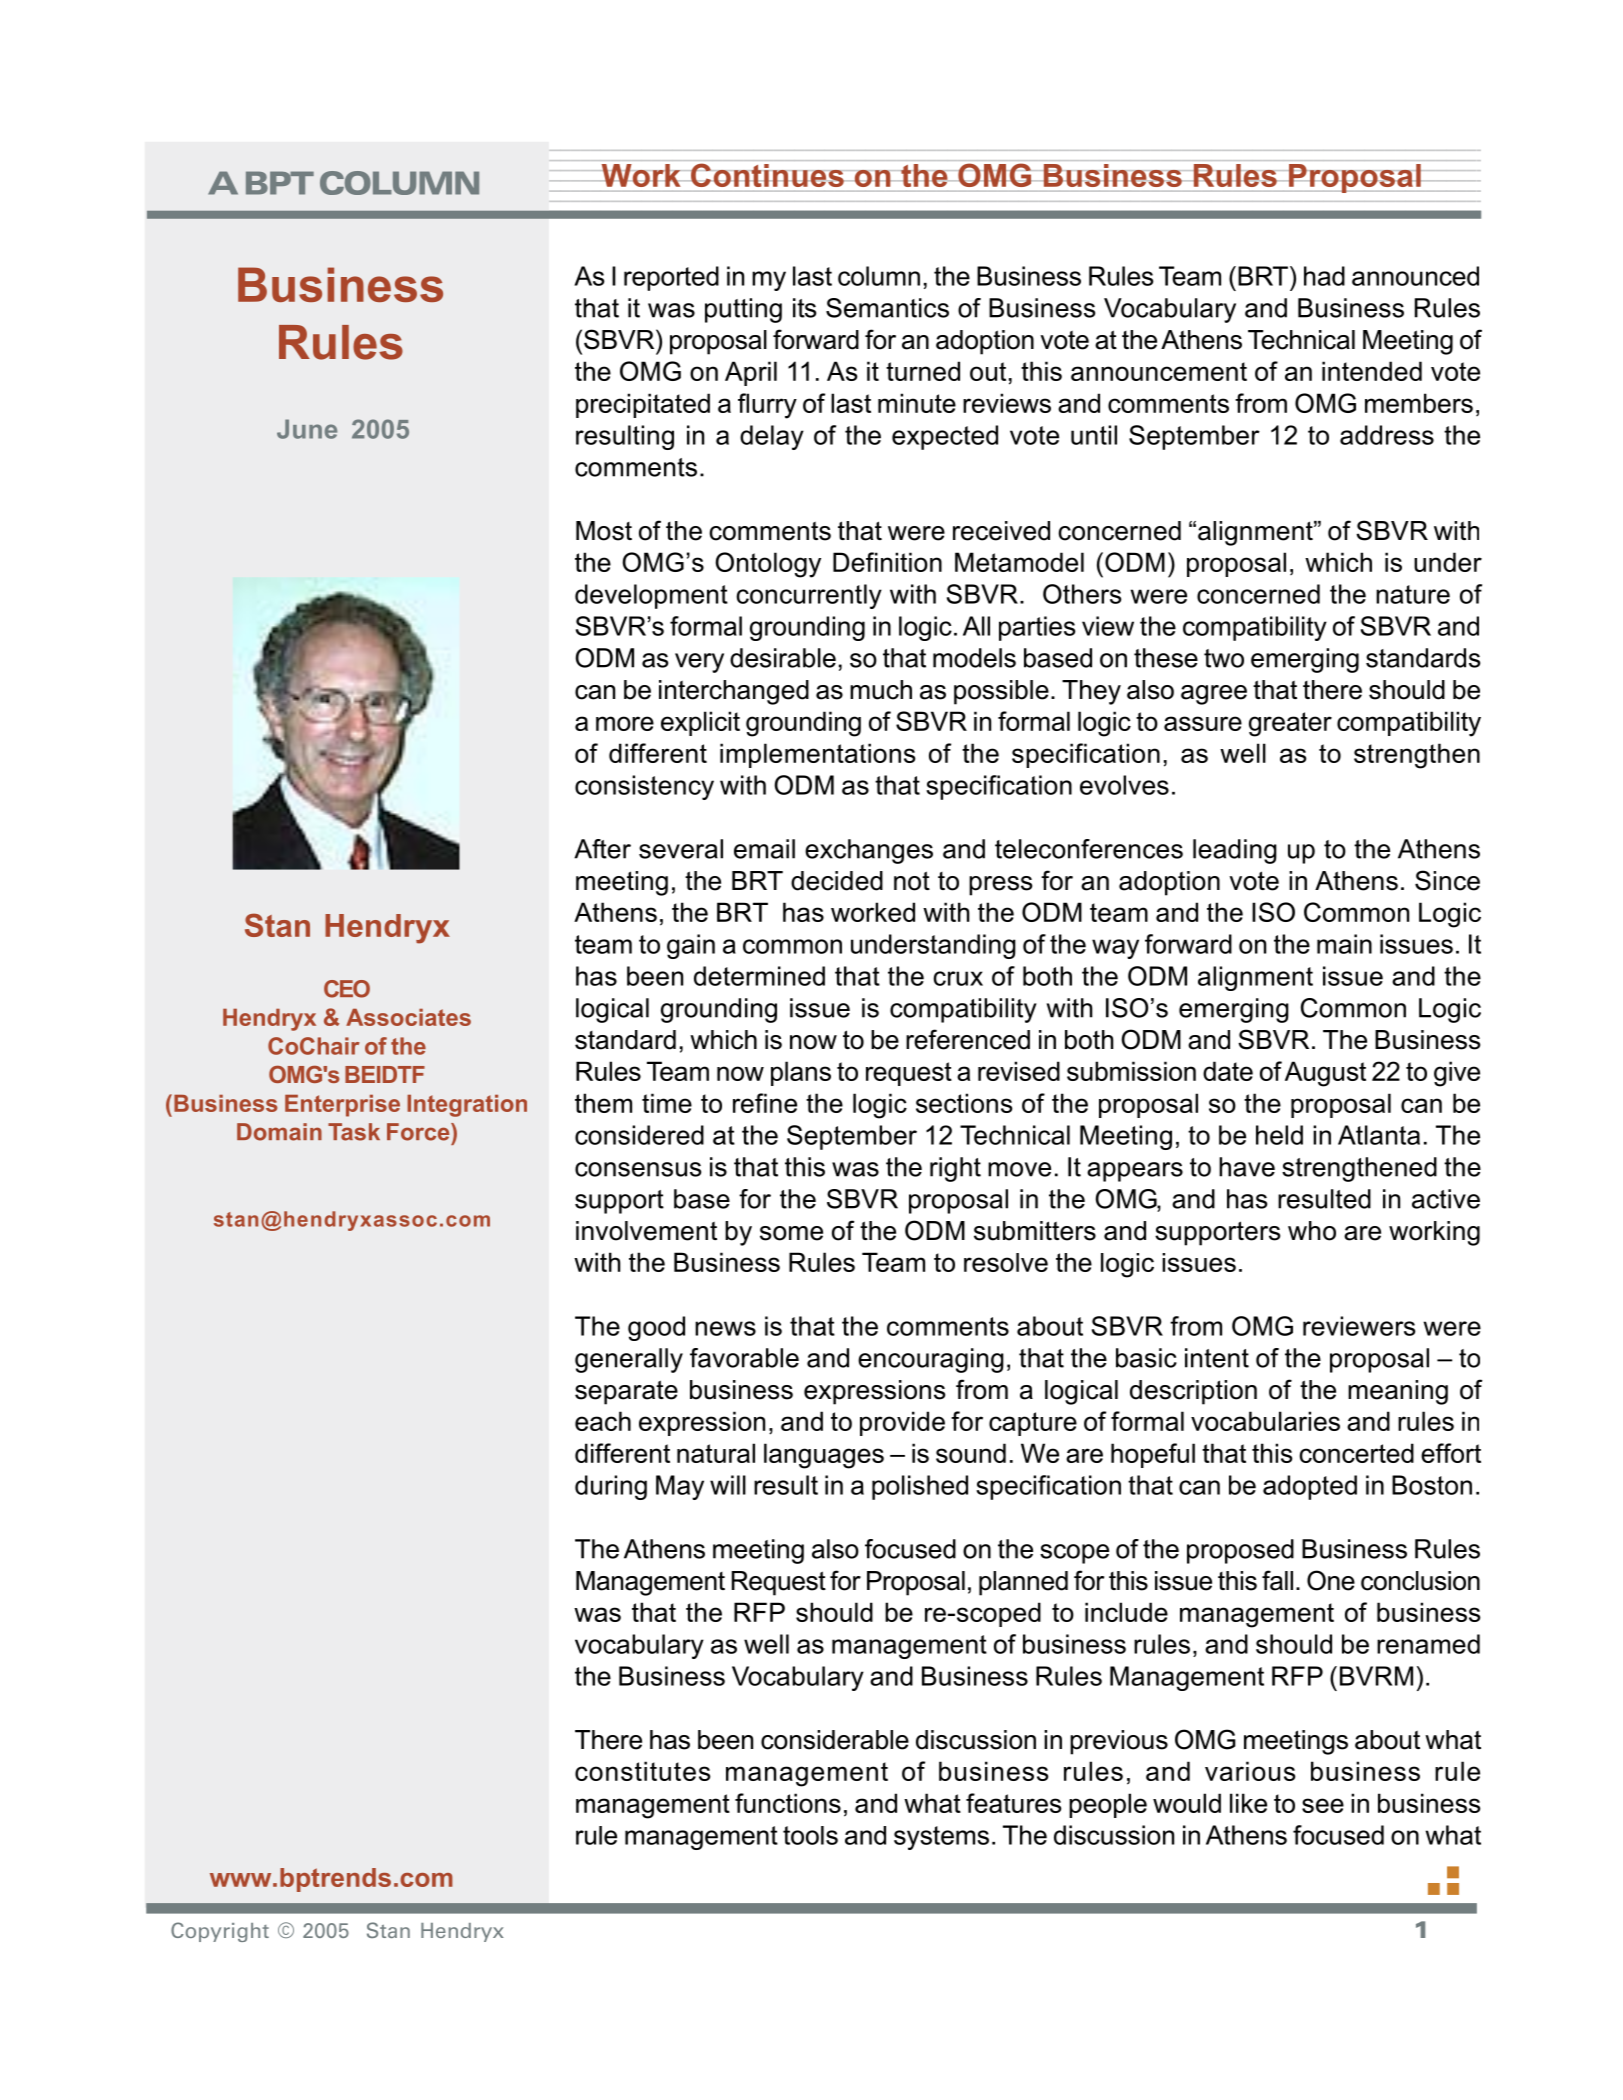 The height and width of the screenshot is (2100, 1623). Describe the element at coordinates (887, 562) in the screenshot. I see `Definition` at that location.
